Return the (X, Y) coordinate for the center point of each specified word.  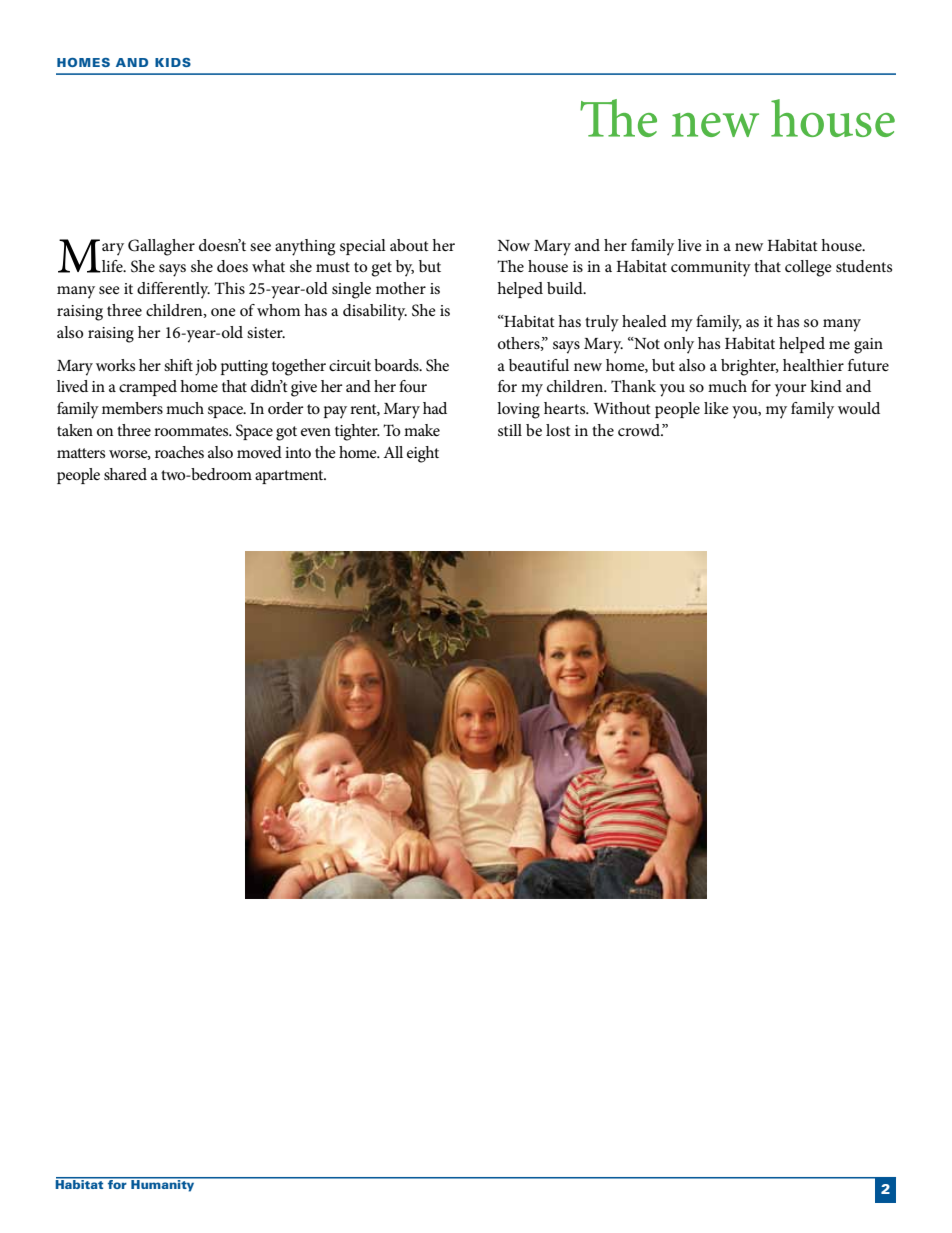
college (808, 268)
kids (173, 62)
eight (423, 454)
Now (514, 245)
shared (125, 474)
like (716, 408)
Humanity (163, 1185)
